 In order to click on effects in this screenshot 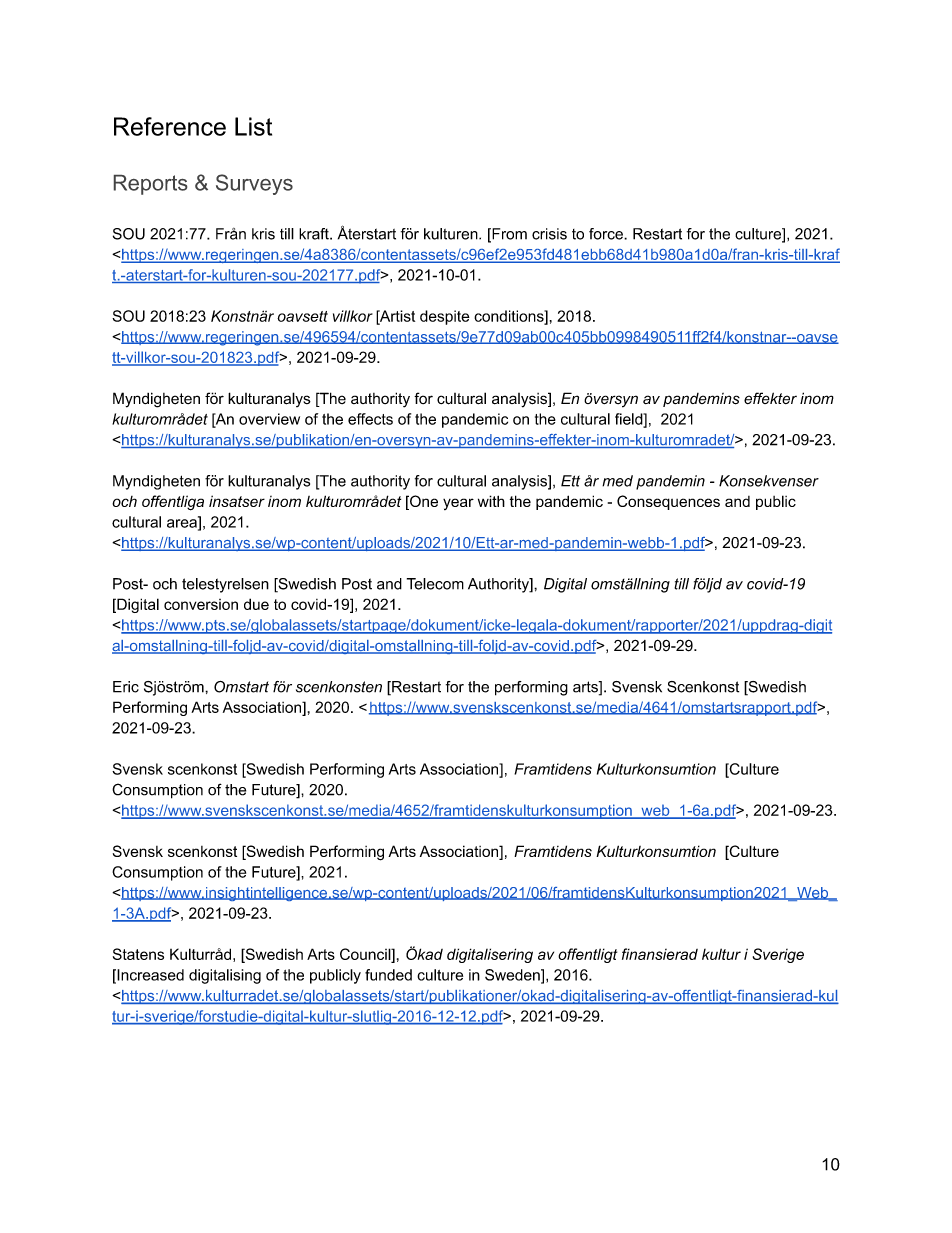, I will do `click(370, 419)`.
